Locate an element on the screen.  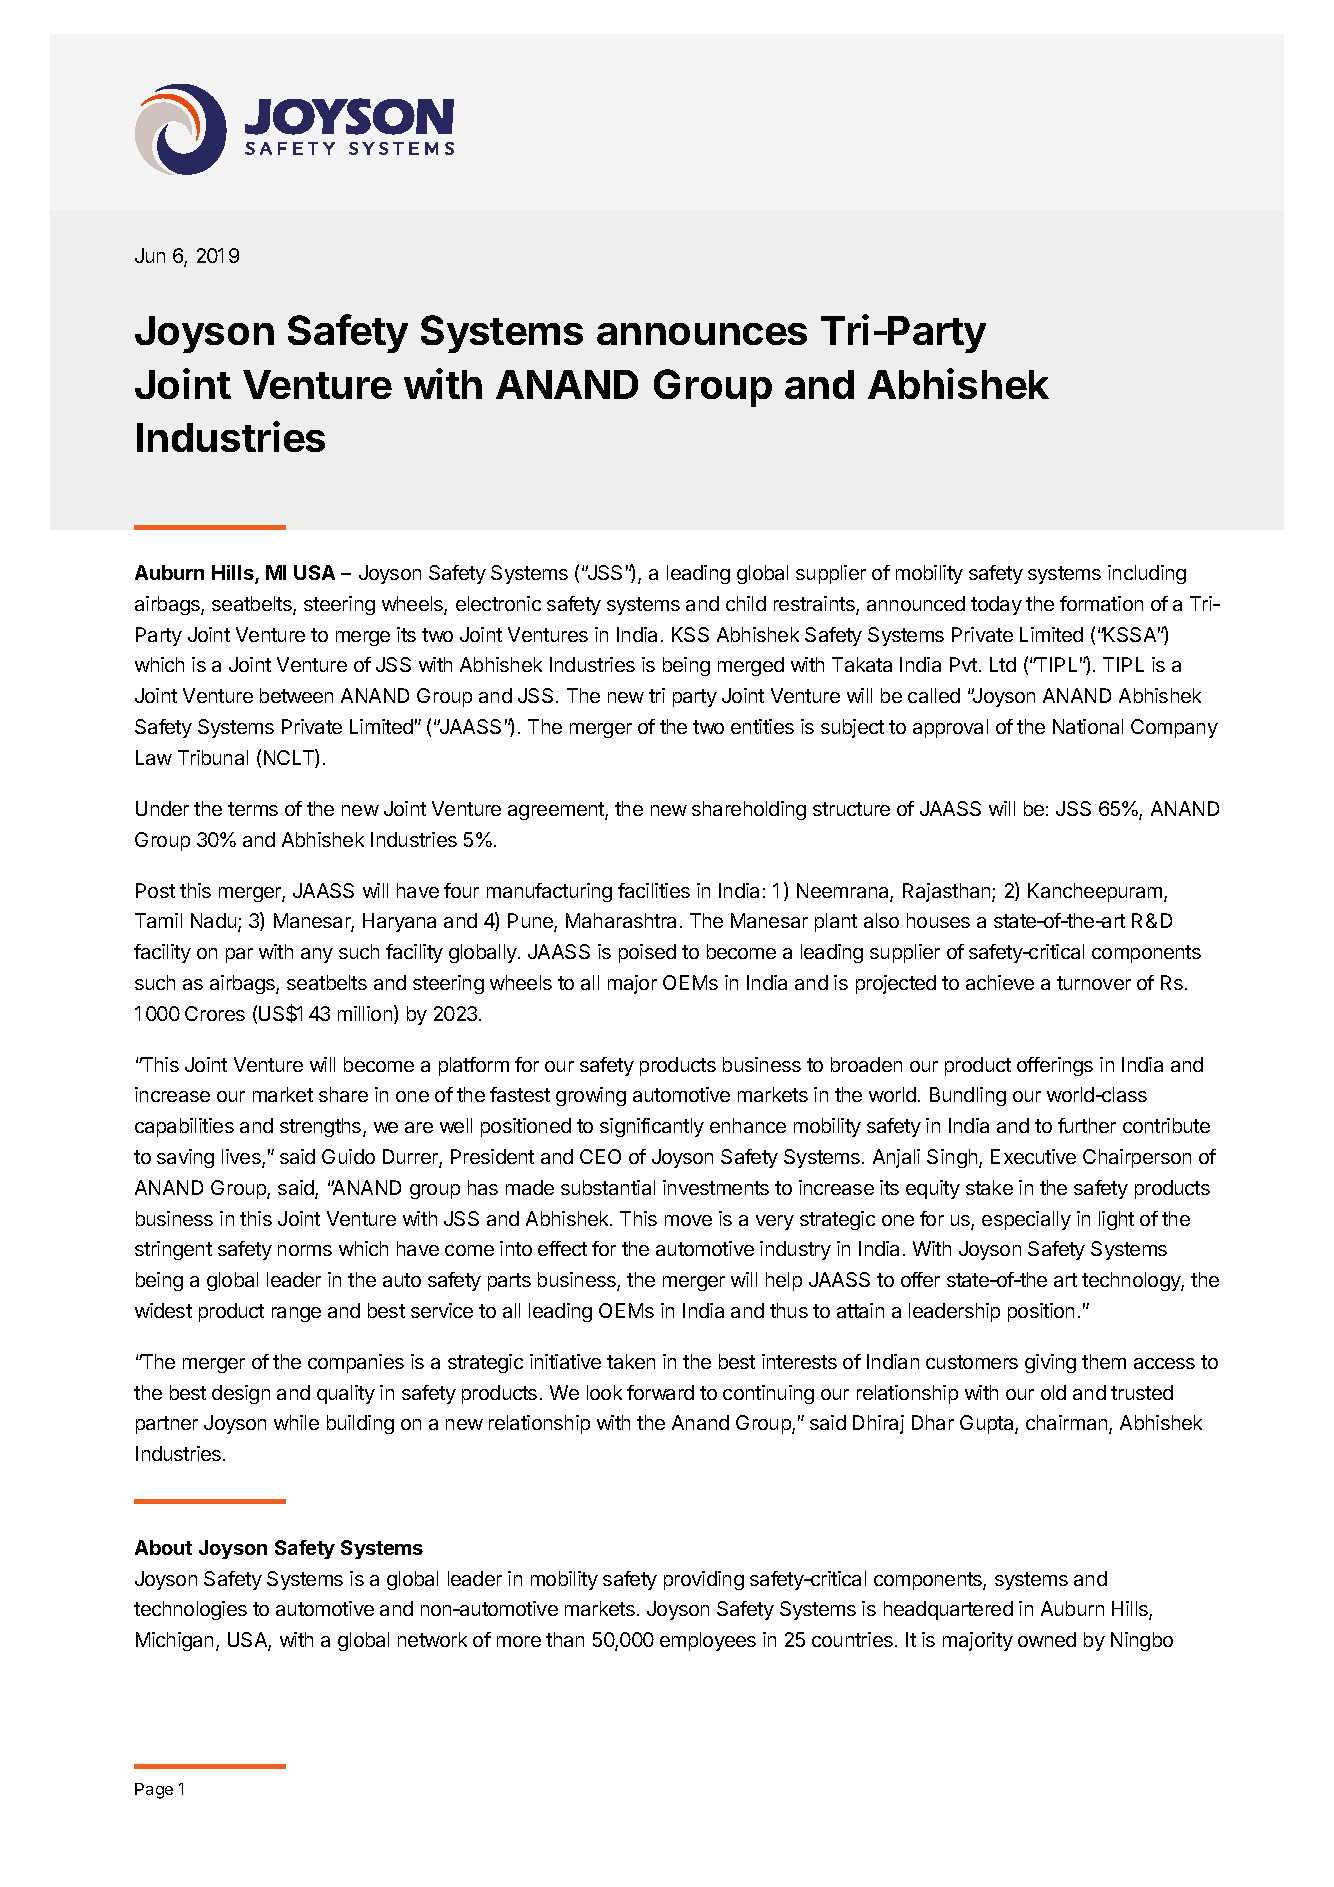
announces is located at coordinates (702, 334).
